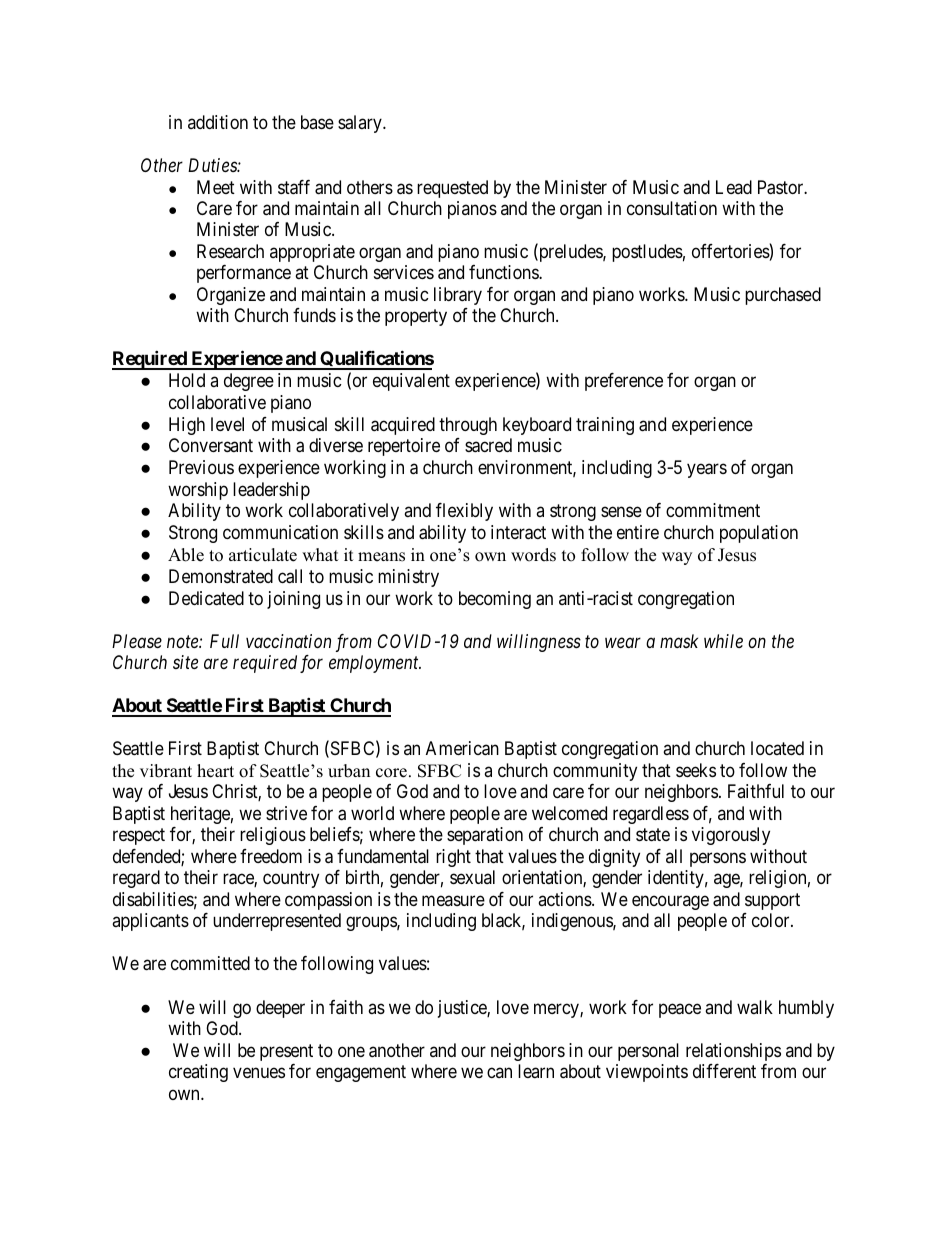 The image size is (952, 1233). I want to click on heart, so click(215, 771).
